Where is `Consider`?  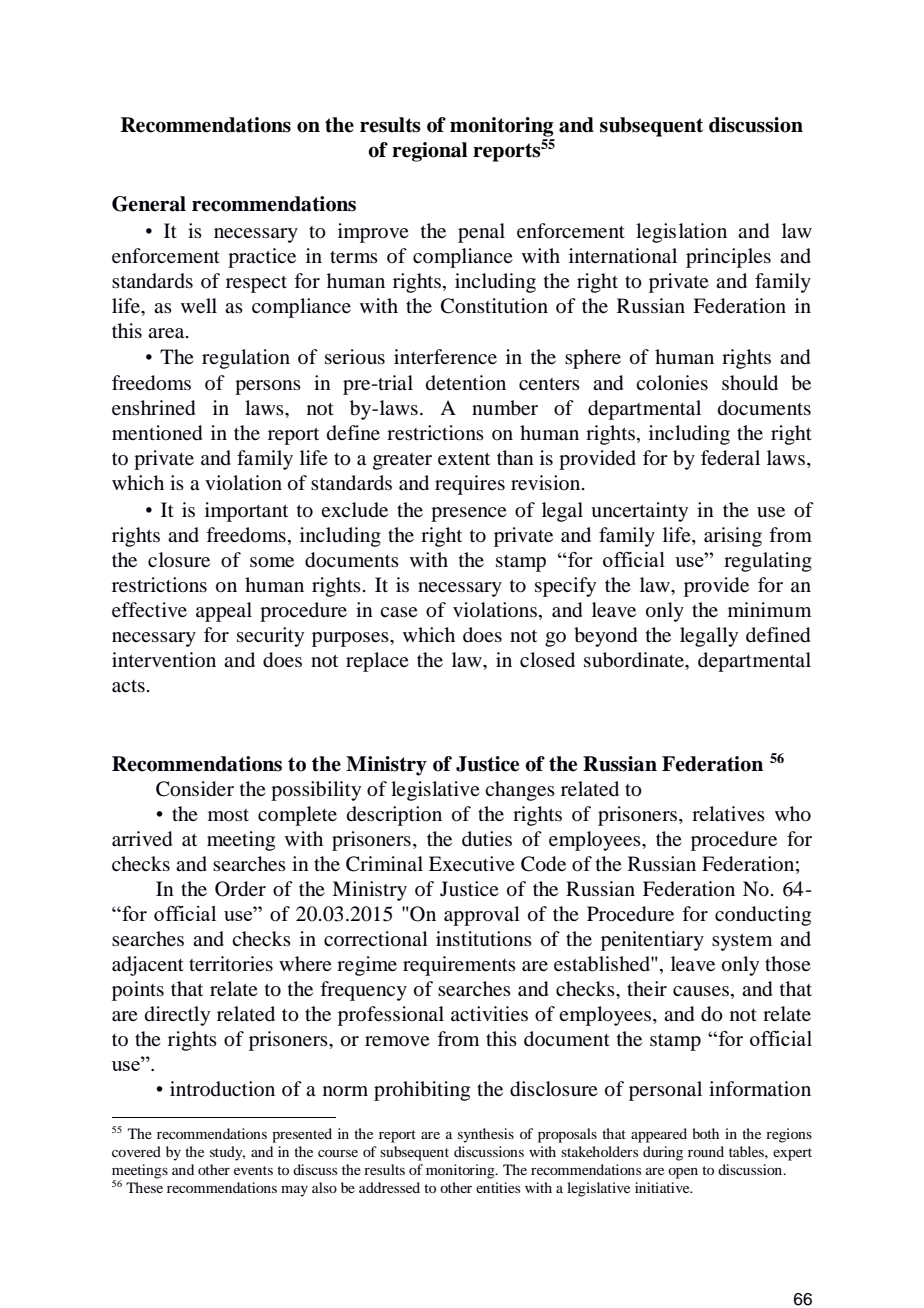 Consider is located at coordinates (195, 789).
